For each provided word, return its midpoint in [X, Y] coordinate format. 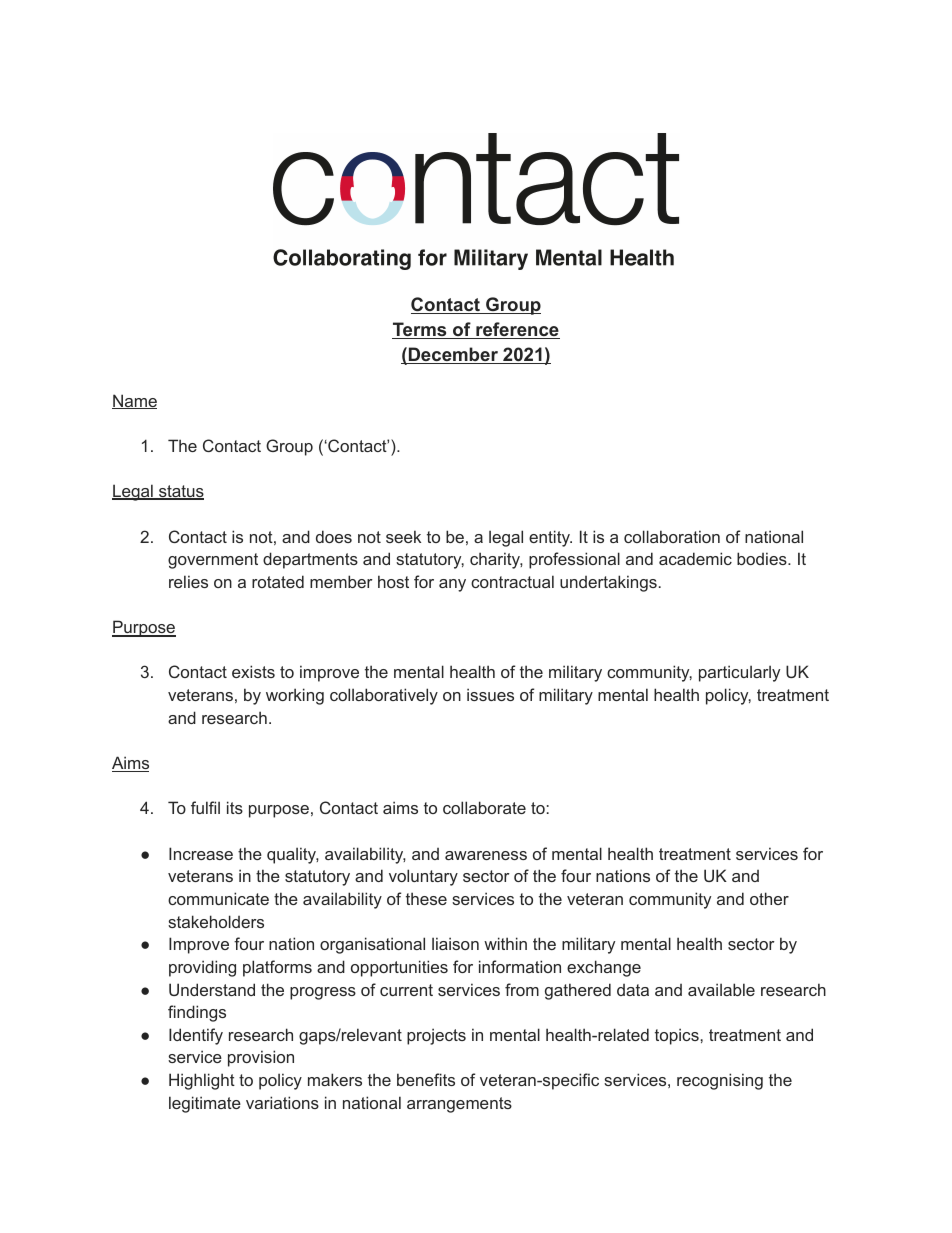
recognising [720, 1081]
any [452, 585]
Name [134, 401]
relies [188, 581]
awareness [486, 855]
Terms [420, 330]
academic [695, 558]
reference [517, 330]
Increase [201, 853]
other [769, 898]
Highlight [202, 1081]
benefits [426, 1079]
